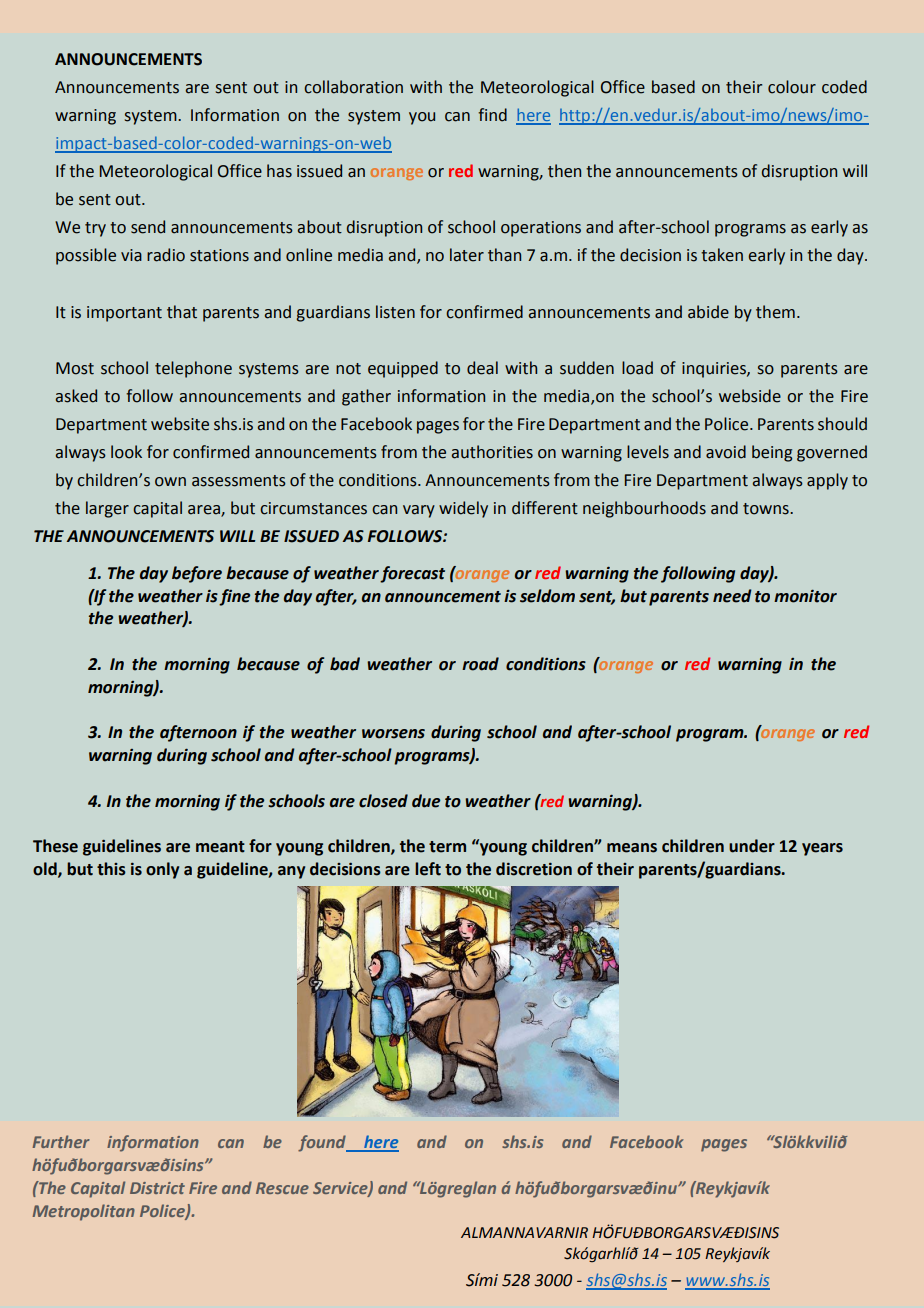  Describe the element at coordinates (282, 1188) in the page. I see `Rescue` at that location.
